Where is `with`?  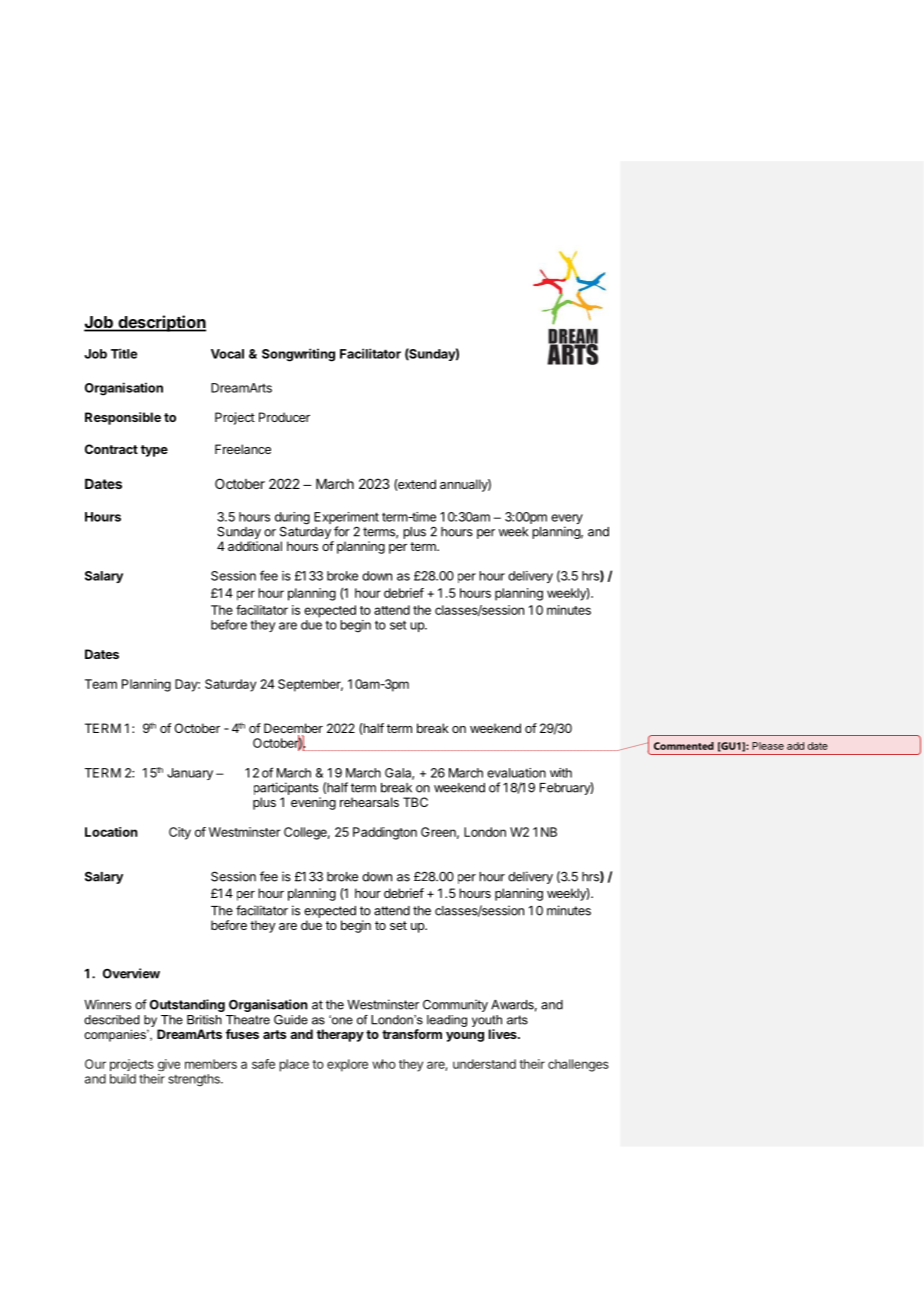 with is located at coordinates (561, 773).
